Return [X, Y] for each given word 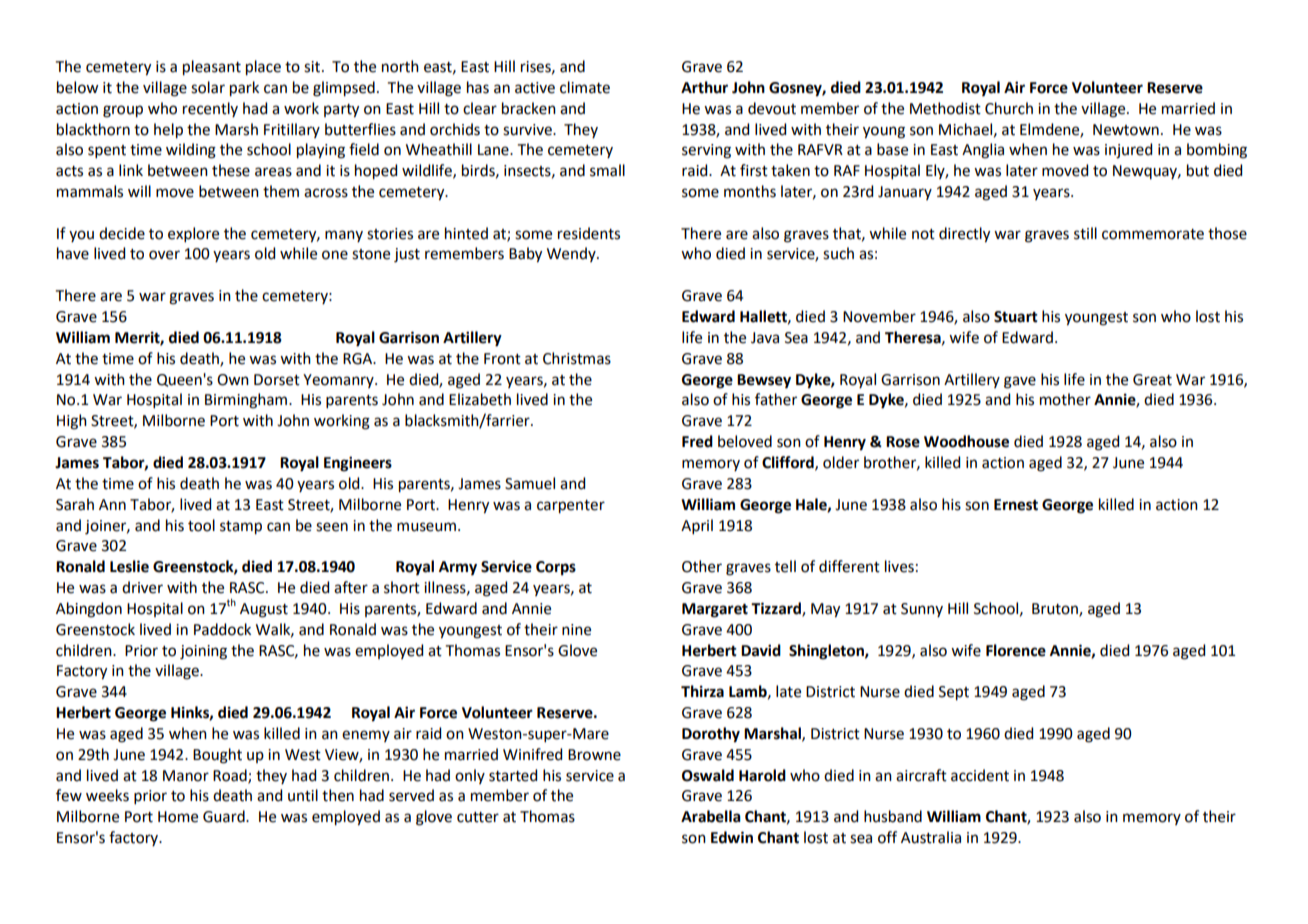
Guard [225, 816]
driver [142, 587]
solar [208, 87]
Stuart [1016, 317]
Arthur [704, 87]
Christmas [577, 358]
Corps [556, 568]
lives [899, 566]
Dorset [277, 380]
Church [1009, 108]
